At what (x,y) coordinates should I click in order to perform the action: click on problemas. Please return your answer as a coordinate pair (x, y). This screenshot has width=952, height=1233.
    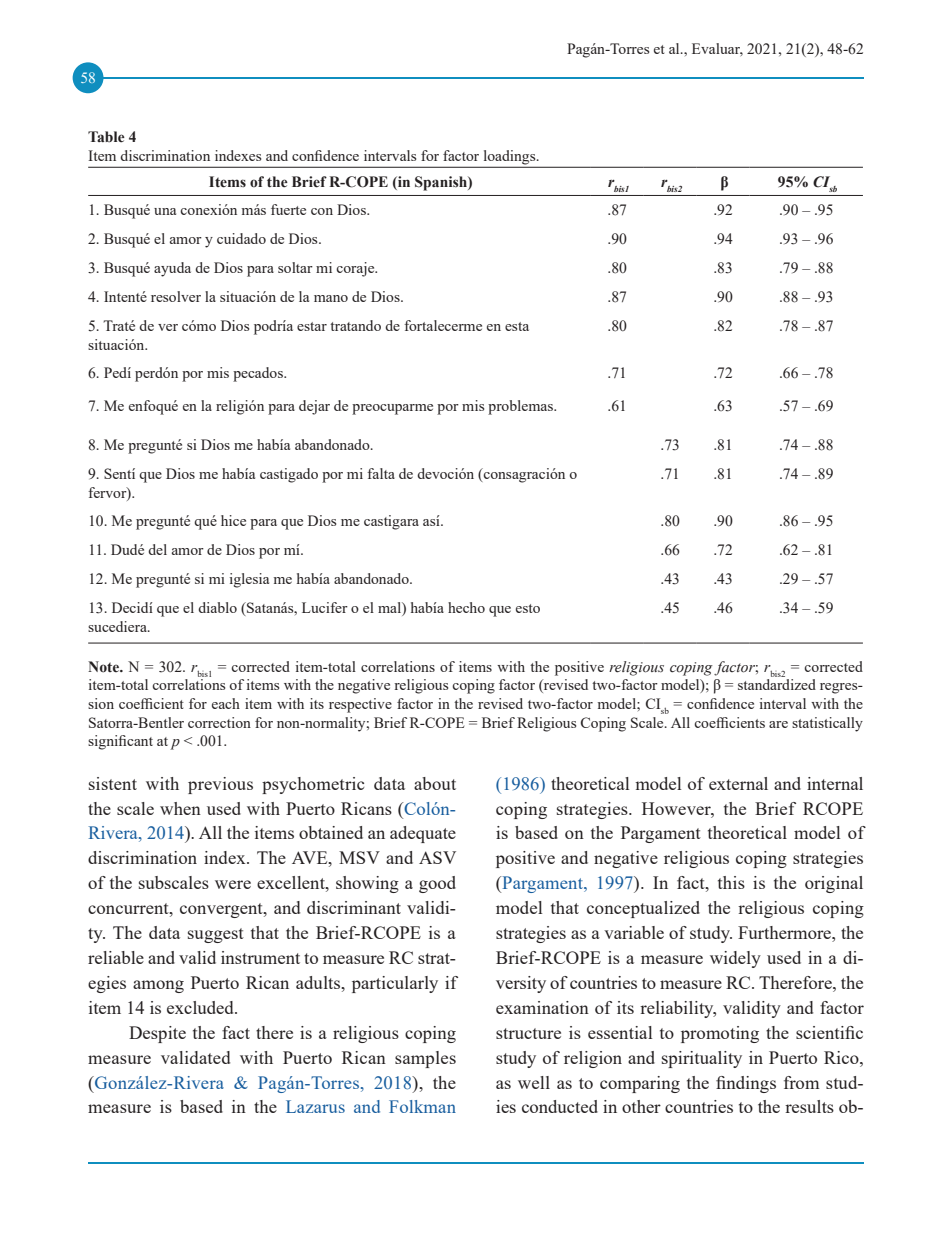
    Looking at the image, I should click on (521, 407).
